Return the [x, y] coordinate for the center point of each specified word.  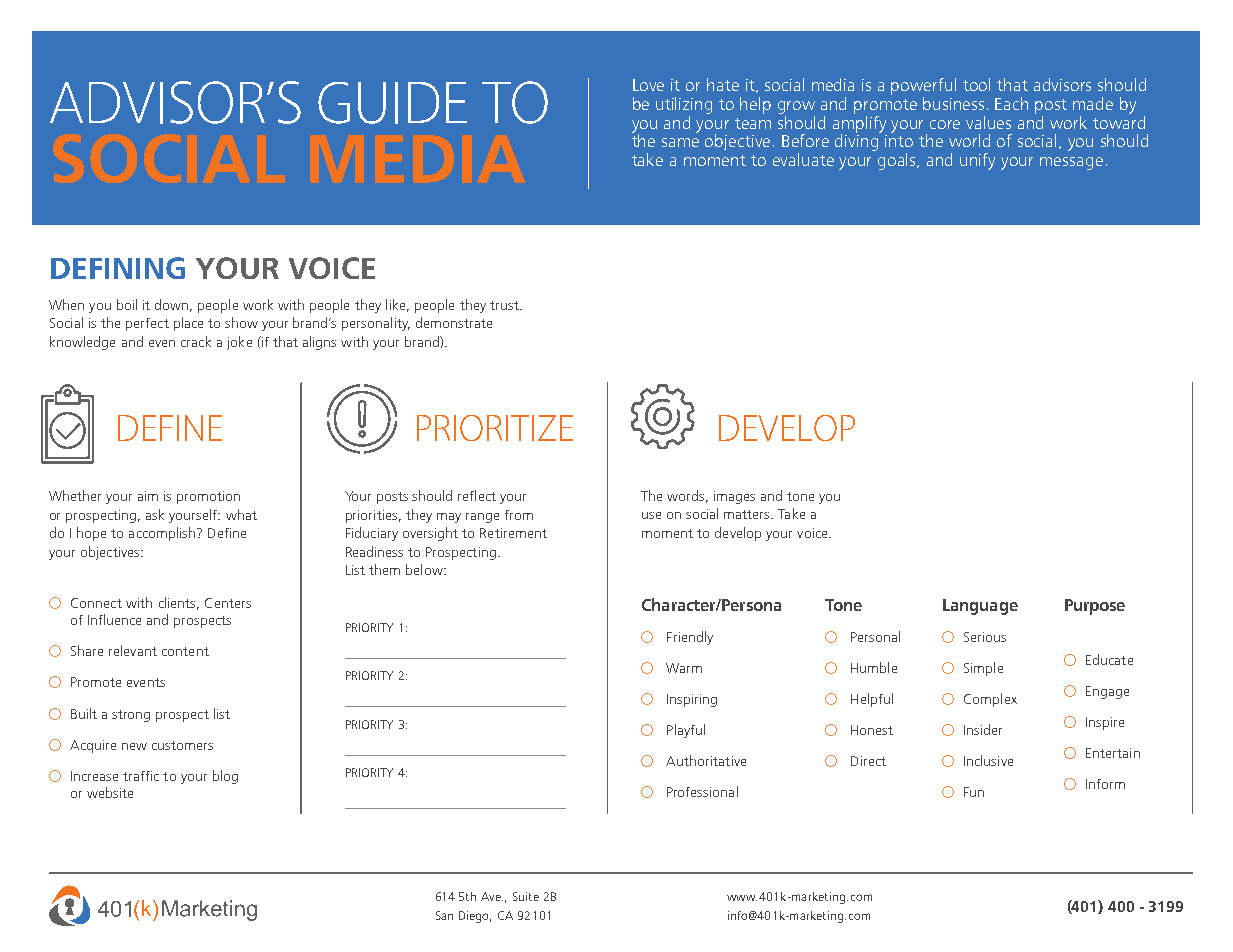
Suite [526, 896]
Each [1011, 103]
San [444, 915]
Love [648, 85]
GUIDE [392, 103]
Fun [974, 792]
